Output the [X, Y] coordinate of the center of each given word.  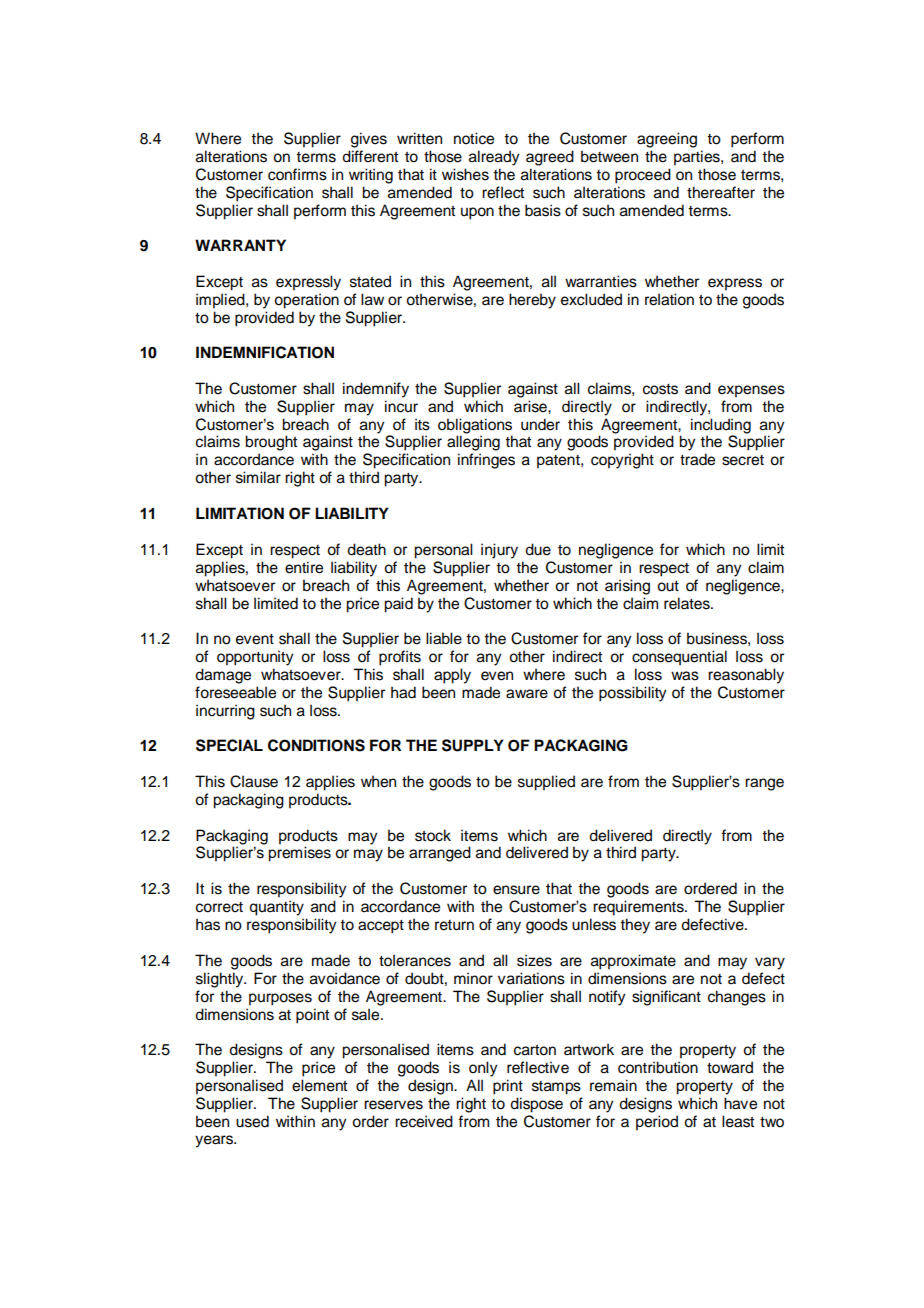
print [508, 1087]
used [252, 1121]
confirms [297, 174]
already [494, 158]
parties [698, 158]
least [738, 1121]
